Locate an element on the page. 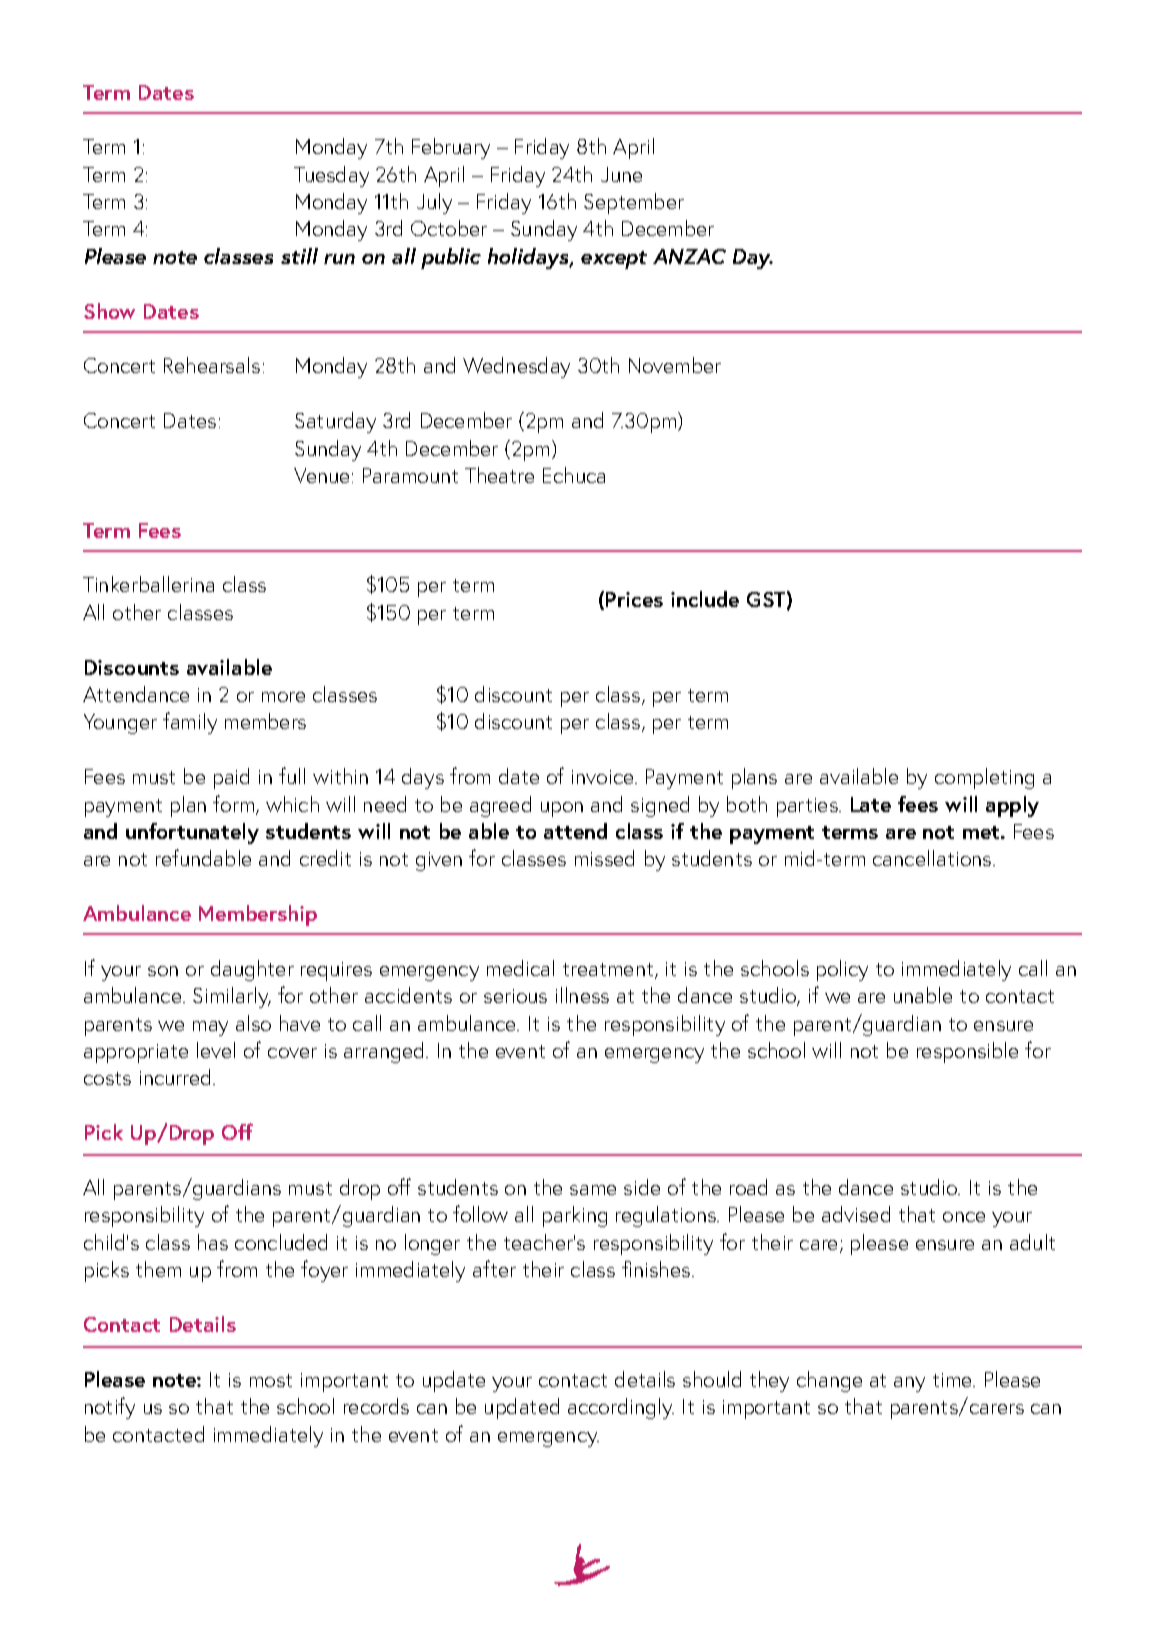 The height and width of the document is (1647, 1165). more is located at coordinates (283, 697).
